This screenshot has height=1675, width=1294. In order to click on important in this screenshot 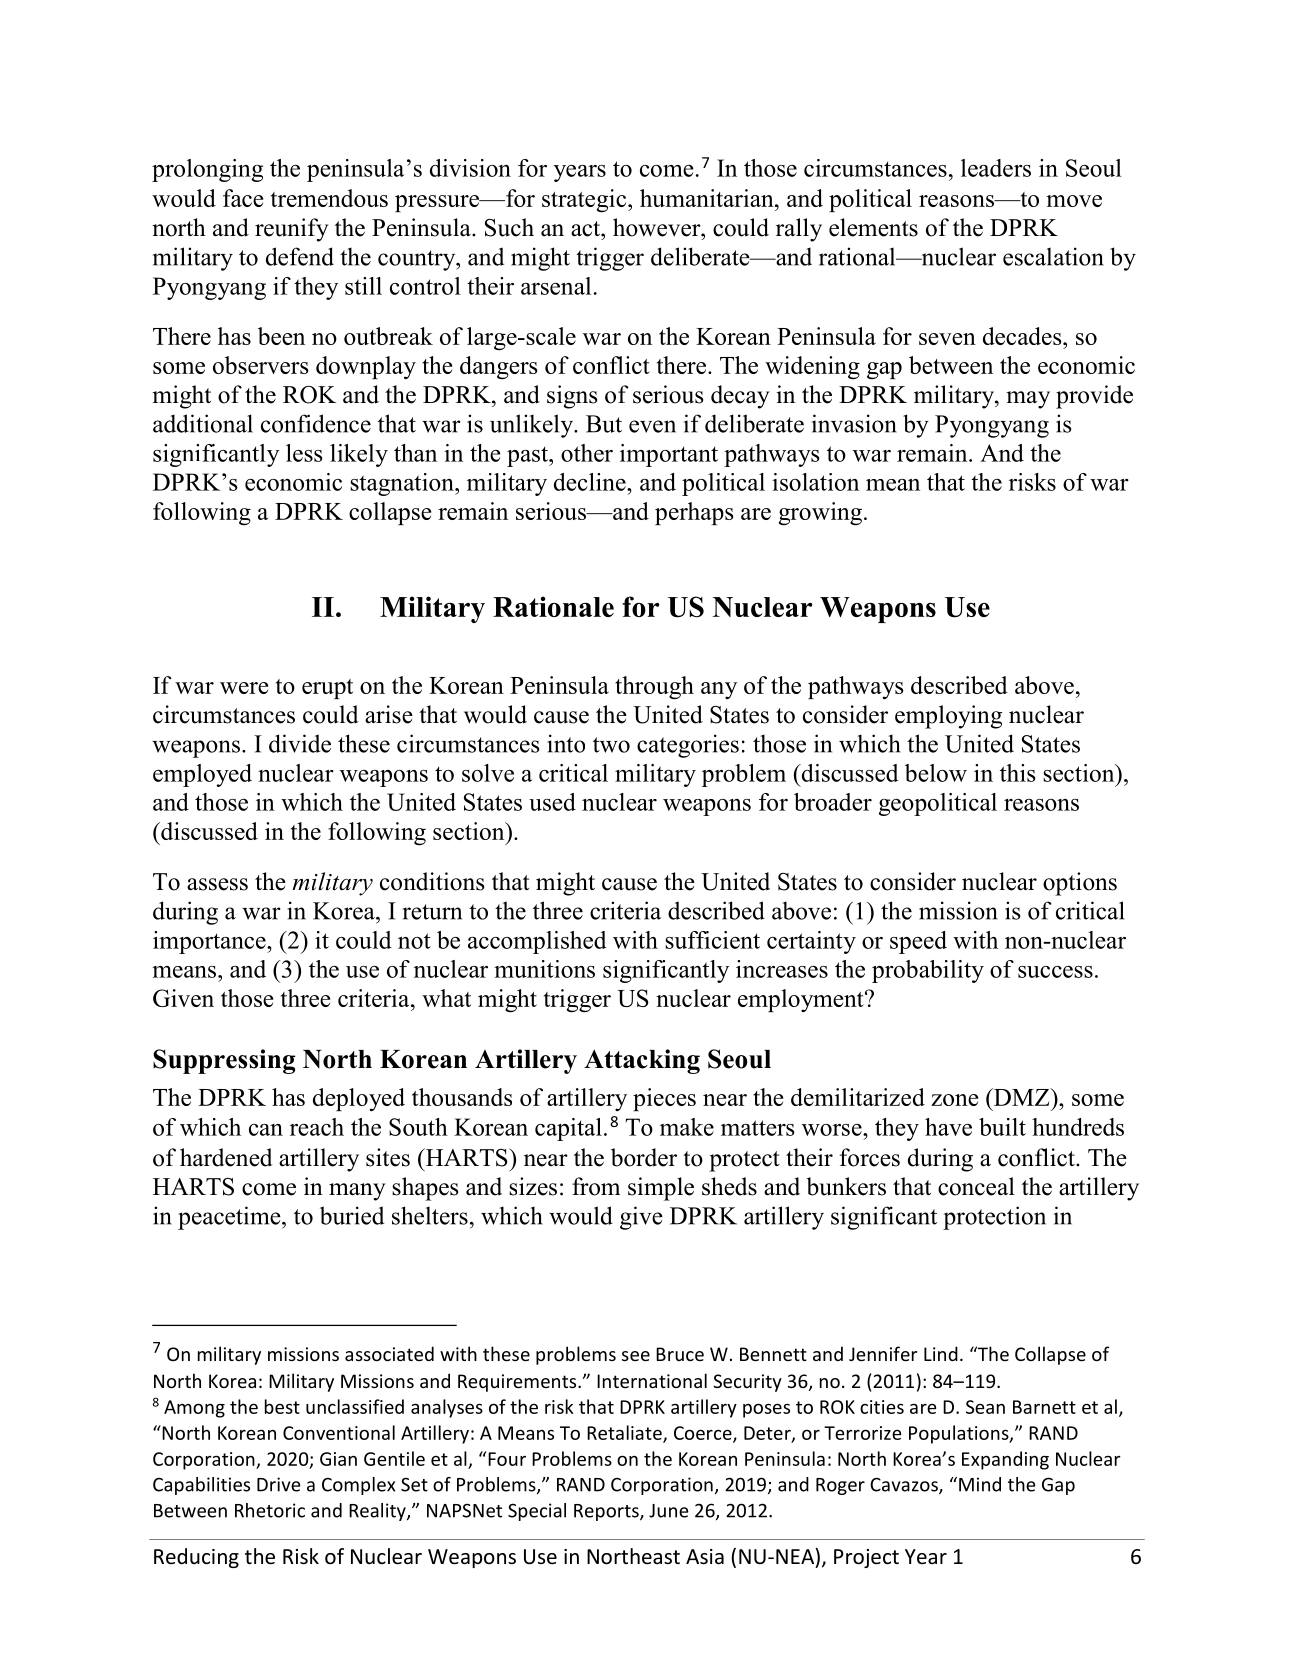, I will do `click(669, 455)`.
